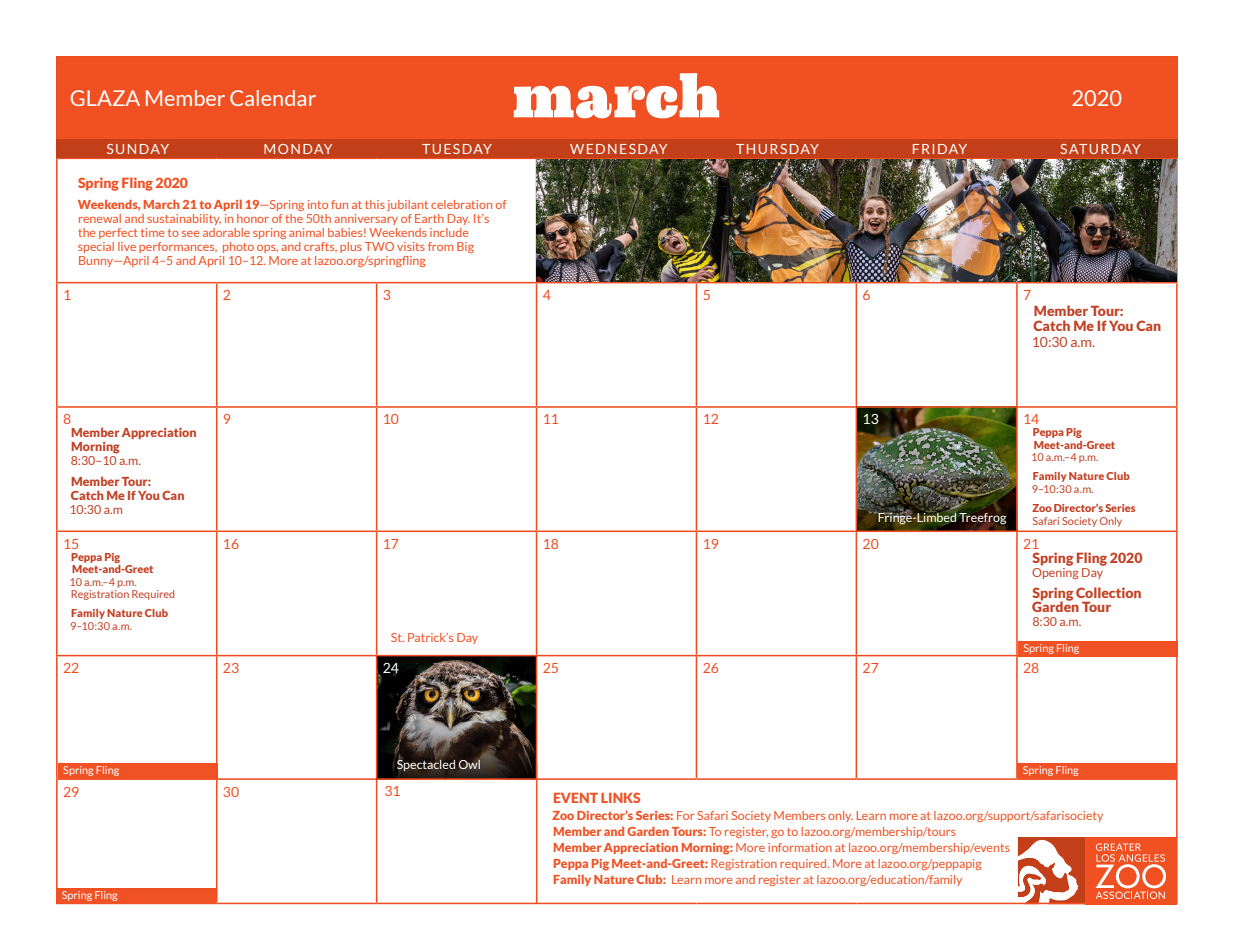 This screenshot has width=1233, height=952. I want to click on LINKS, so click(620, 797).
